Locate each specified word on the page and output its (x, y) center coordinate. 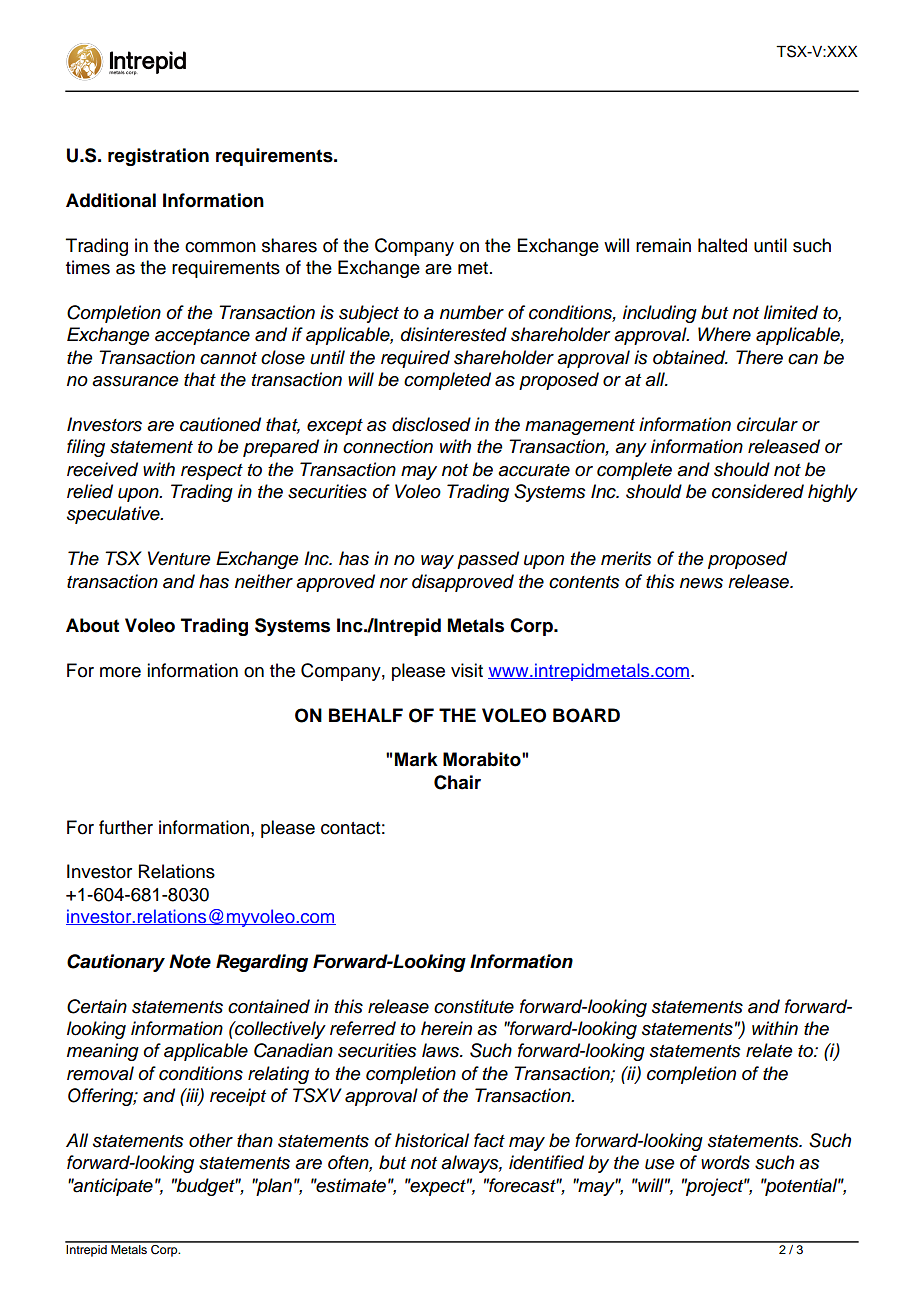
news (701, 583)
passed (488, 560)
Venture (179, 558)
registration (158, 157)
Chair (457, 782)
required (415, 359)
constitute (474, 1006)
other (211, 1140)
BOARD (586, 715)
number (472, 312)
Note (190, 961)
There (759, 357)
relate (769, 1050)
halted (722, 245)
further (126, 827)
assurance (135, 381)
